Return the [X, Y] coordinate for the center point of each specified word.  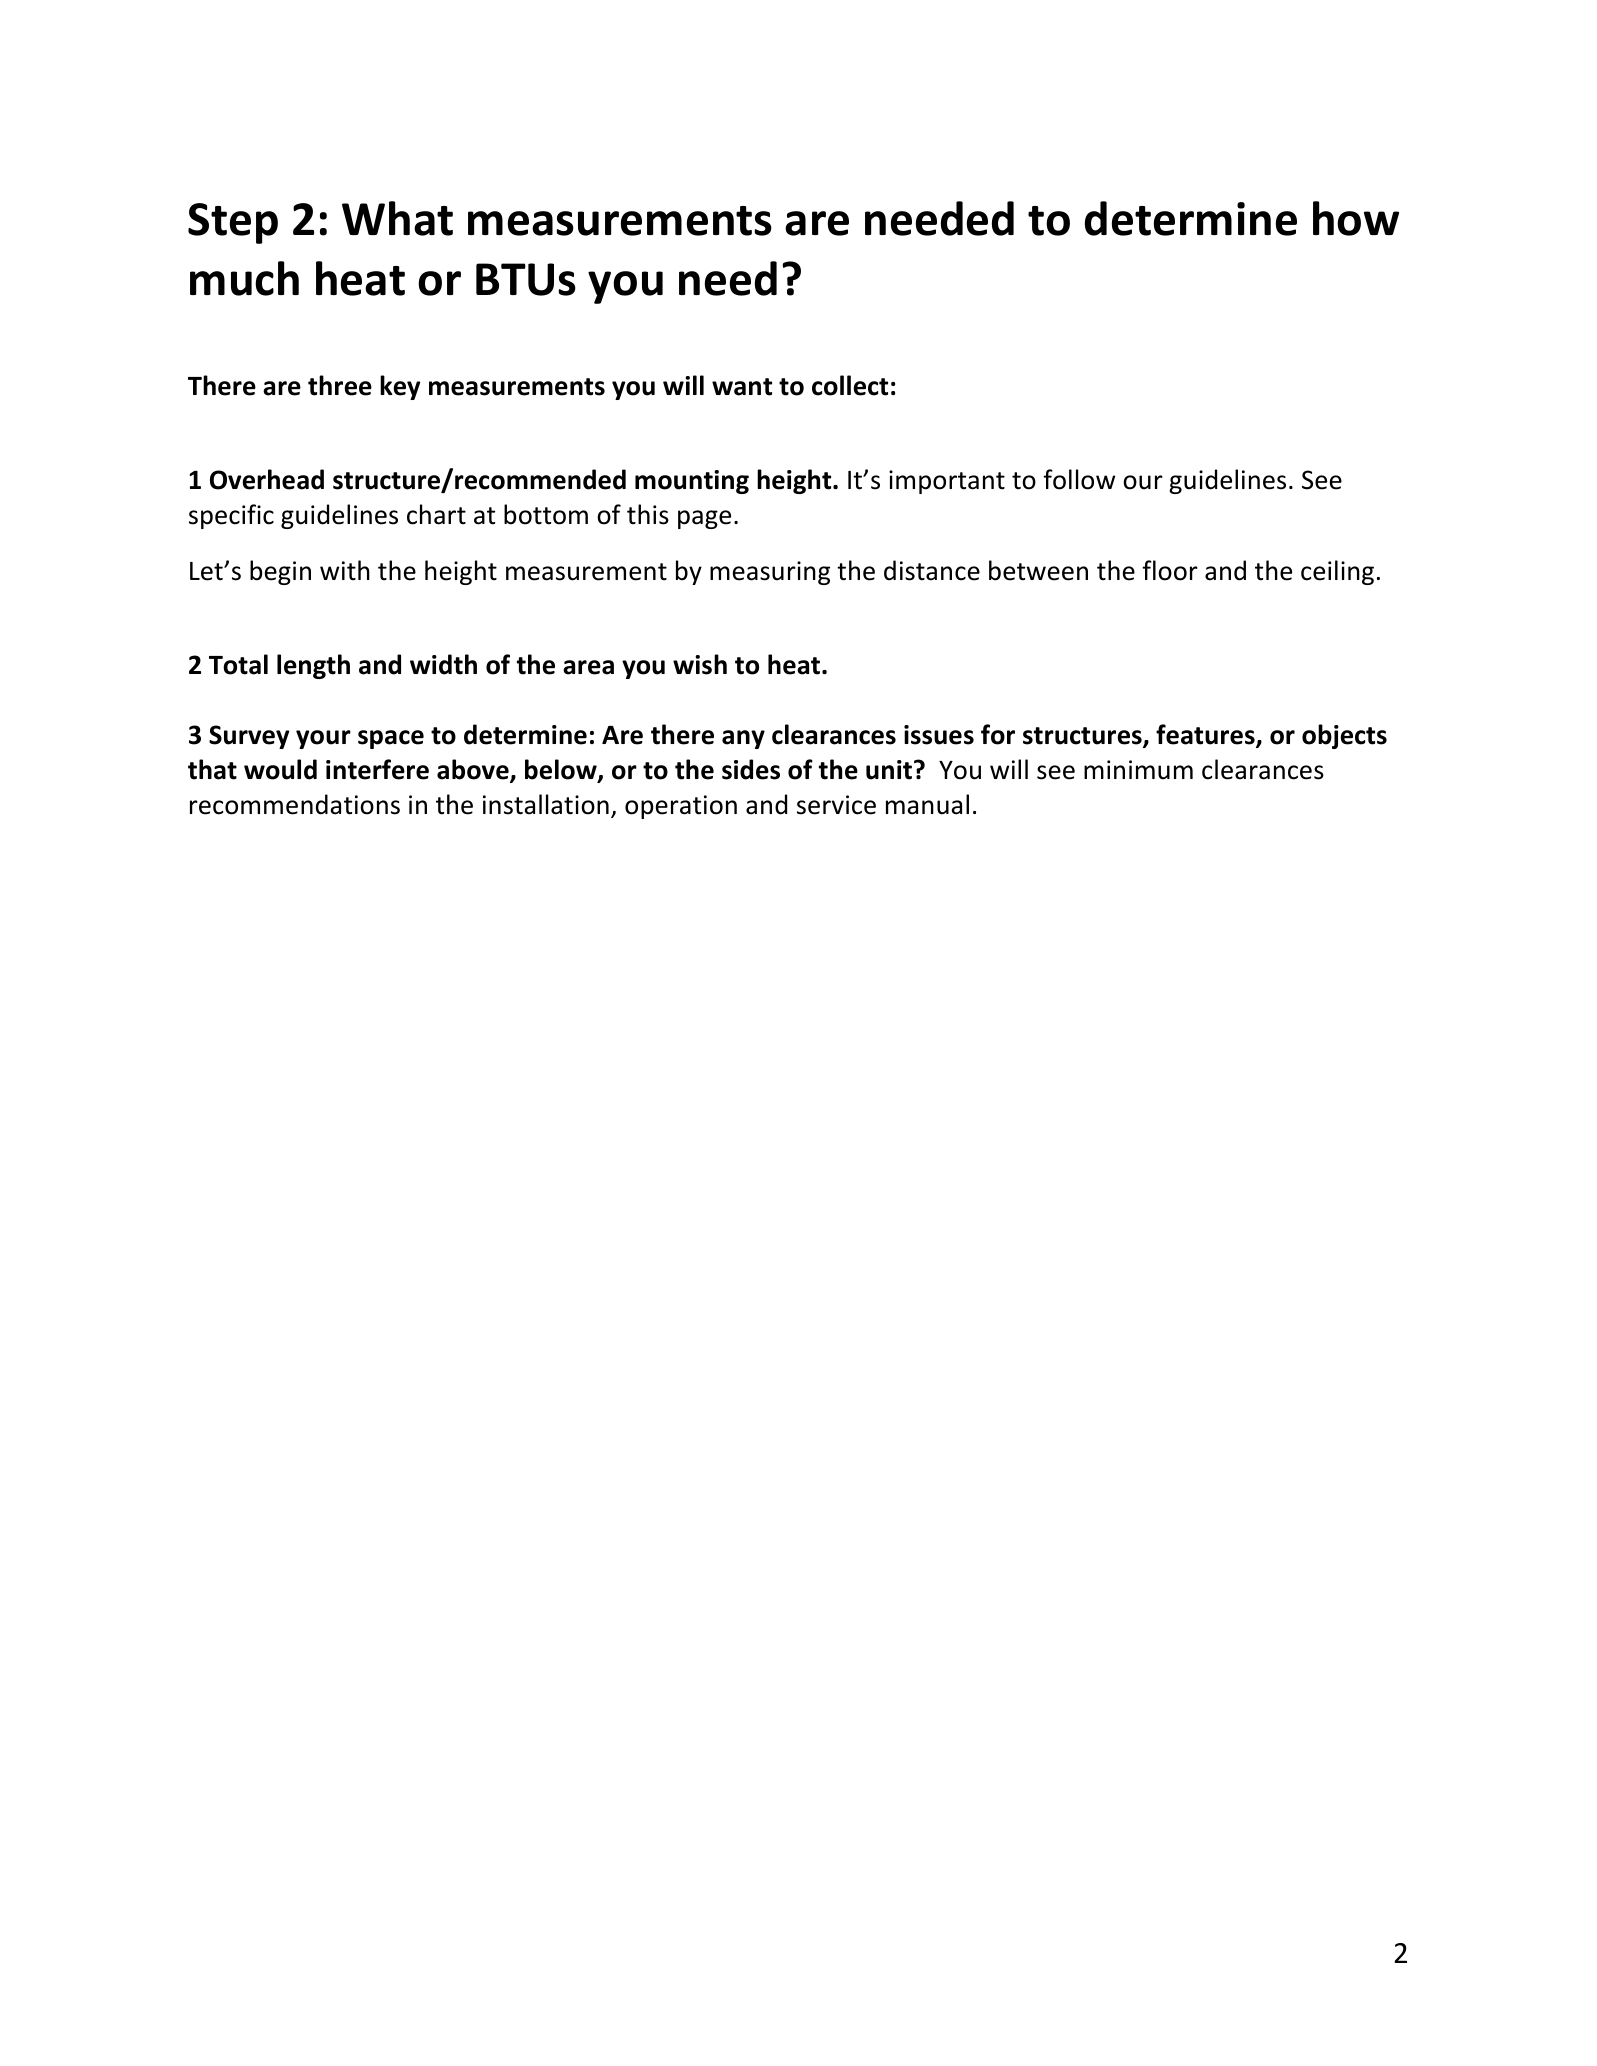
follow [1079, 479]
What [397, 218]
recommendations [295, 804]
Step [233, 223]
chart [436, 514]
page [704, 519]
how [1356, 218]
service [836, 805]
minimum [1138, 770]
